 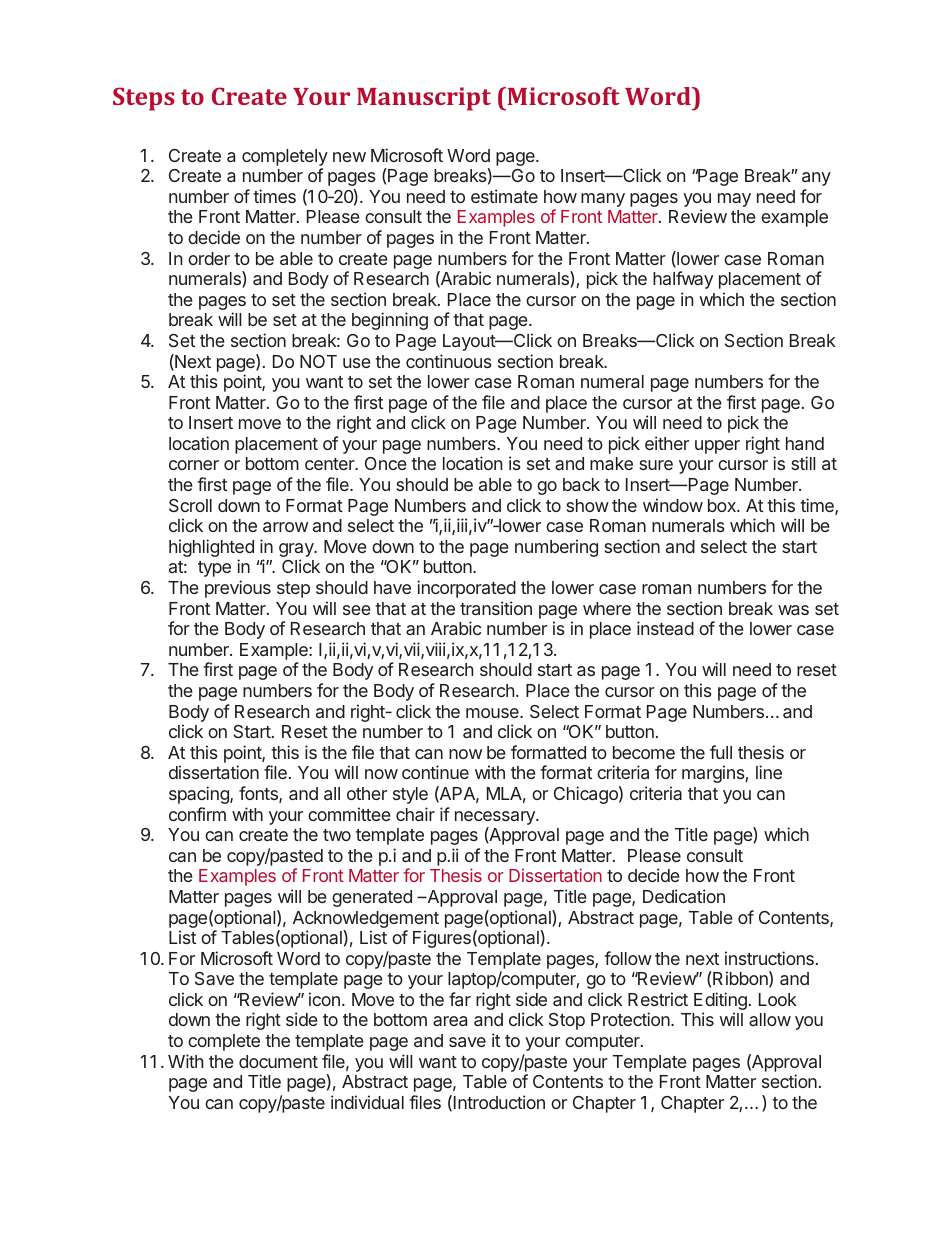 I want to click on confirm, so click(x=197, y=814).
